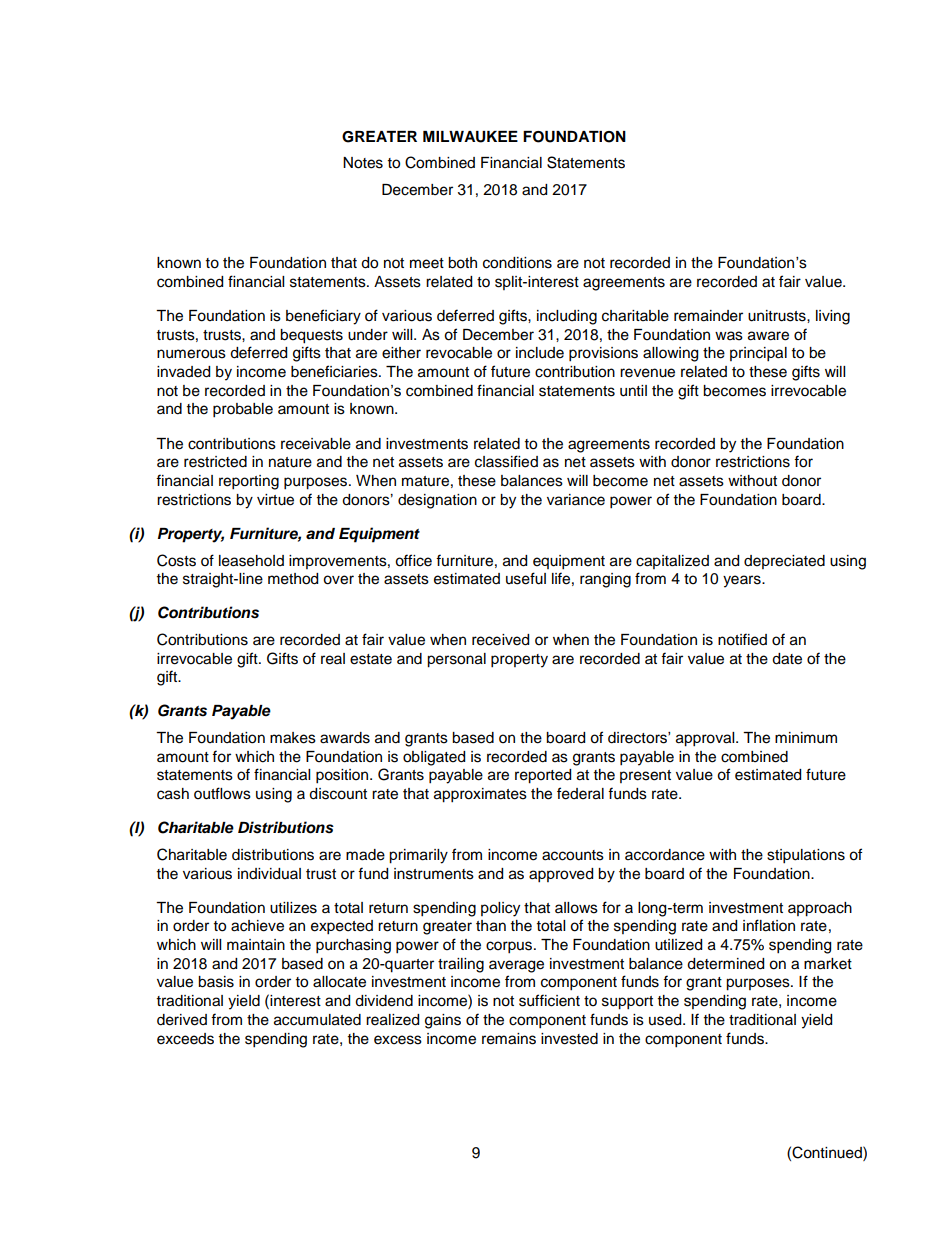 The width and height of the document is (952, 1233). Describe the element at coordinates (666, 1020) in the document. I see `used` at that location.
